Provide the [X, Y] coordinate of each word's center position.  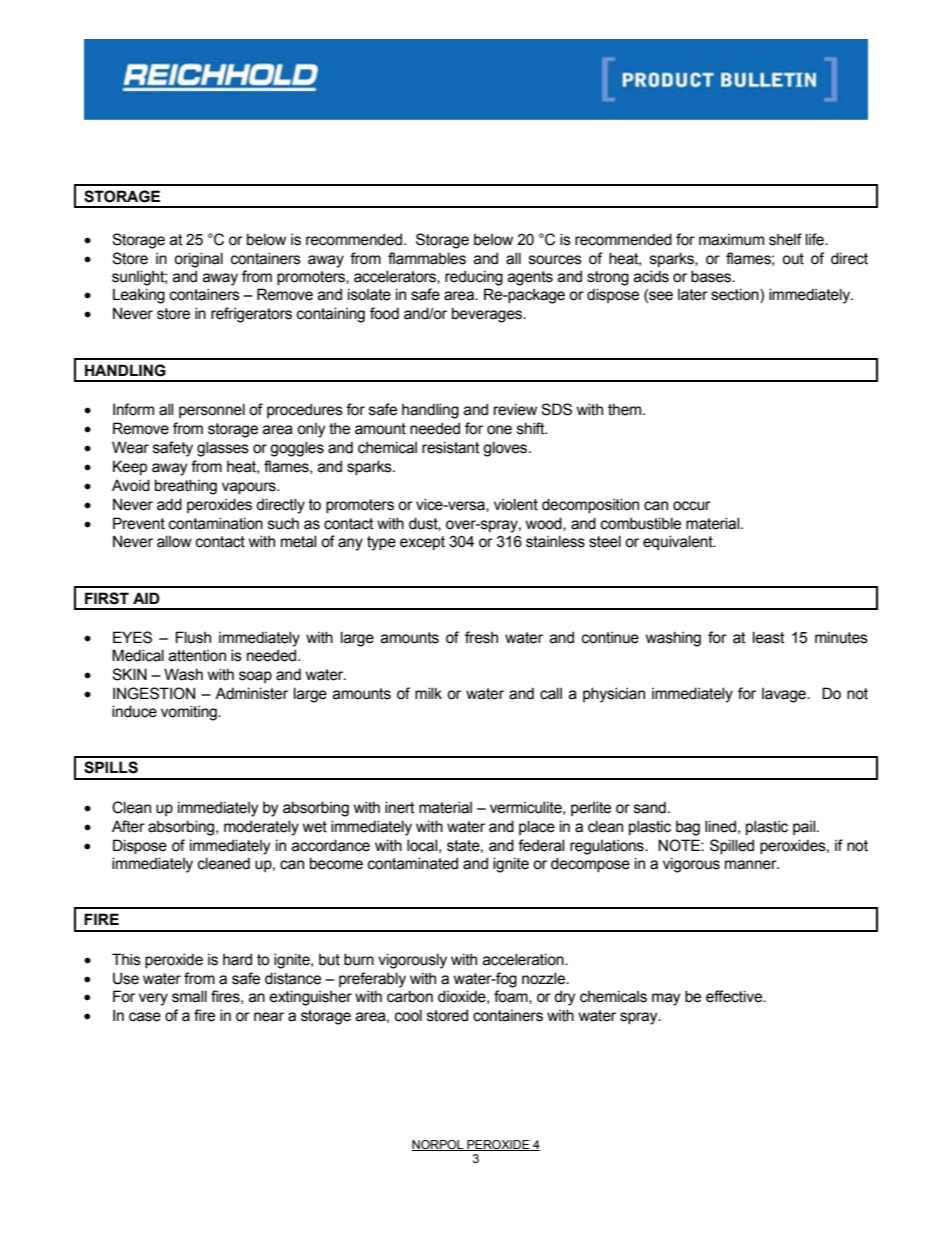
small [189, 996]
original [198, 260]
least [769, 637]
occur [692, 506]
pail [805, 827]
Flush [193, 637]
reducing [474, 278]
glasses [223, 449]
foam [512, 997]
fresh [481, 637]
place [537, 827]
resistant [451, 447]
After [128, 826]
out [793, 259]
